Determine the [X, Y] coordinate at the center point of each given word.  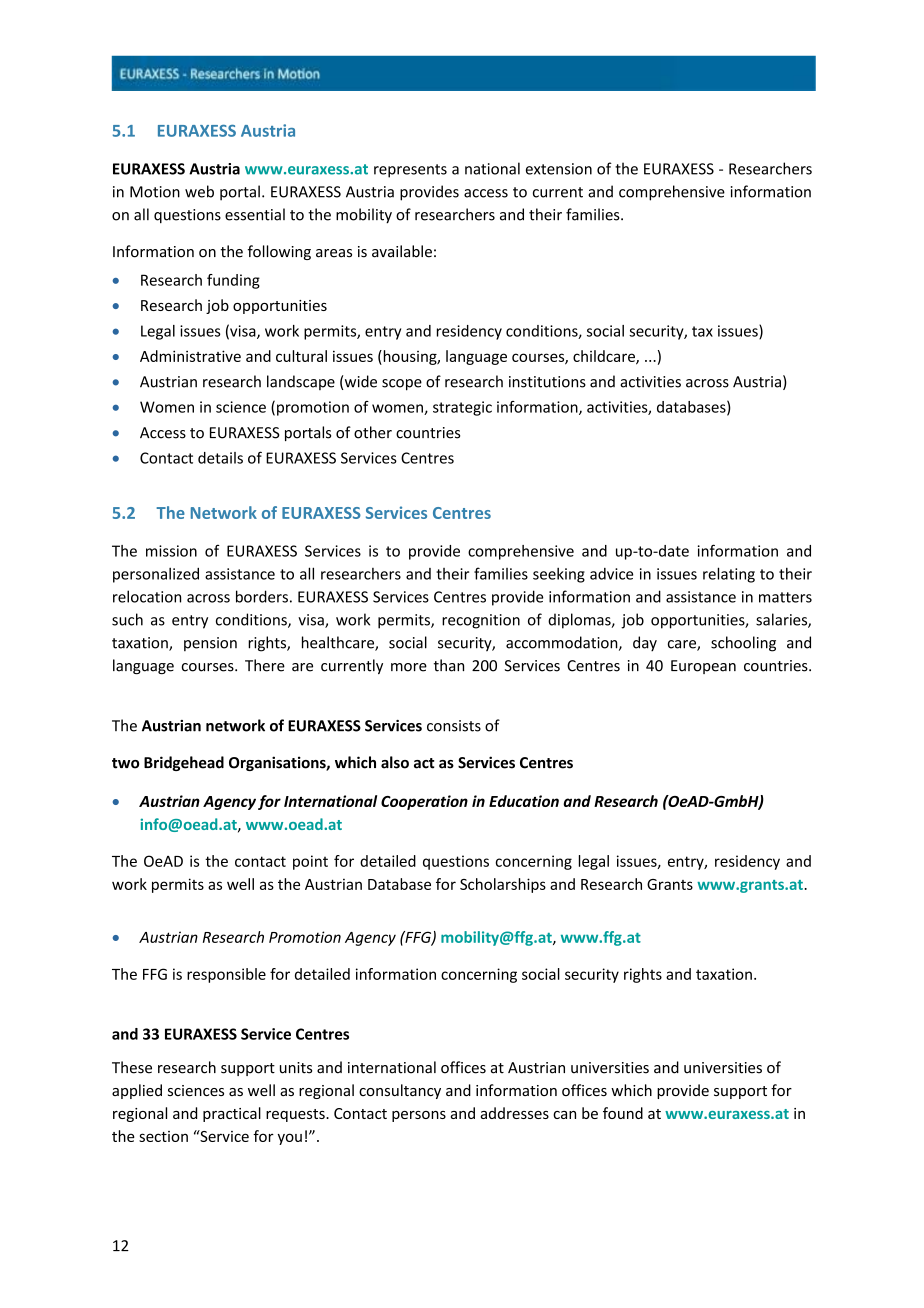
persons [419, 1116]
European [703, 667]
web [199, 191]
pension [210, 644]
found [623, 1113]
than [448, 665]
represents [410, 171]
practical [232, 1114]
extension [559, 169]
